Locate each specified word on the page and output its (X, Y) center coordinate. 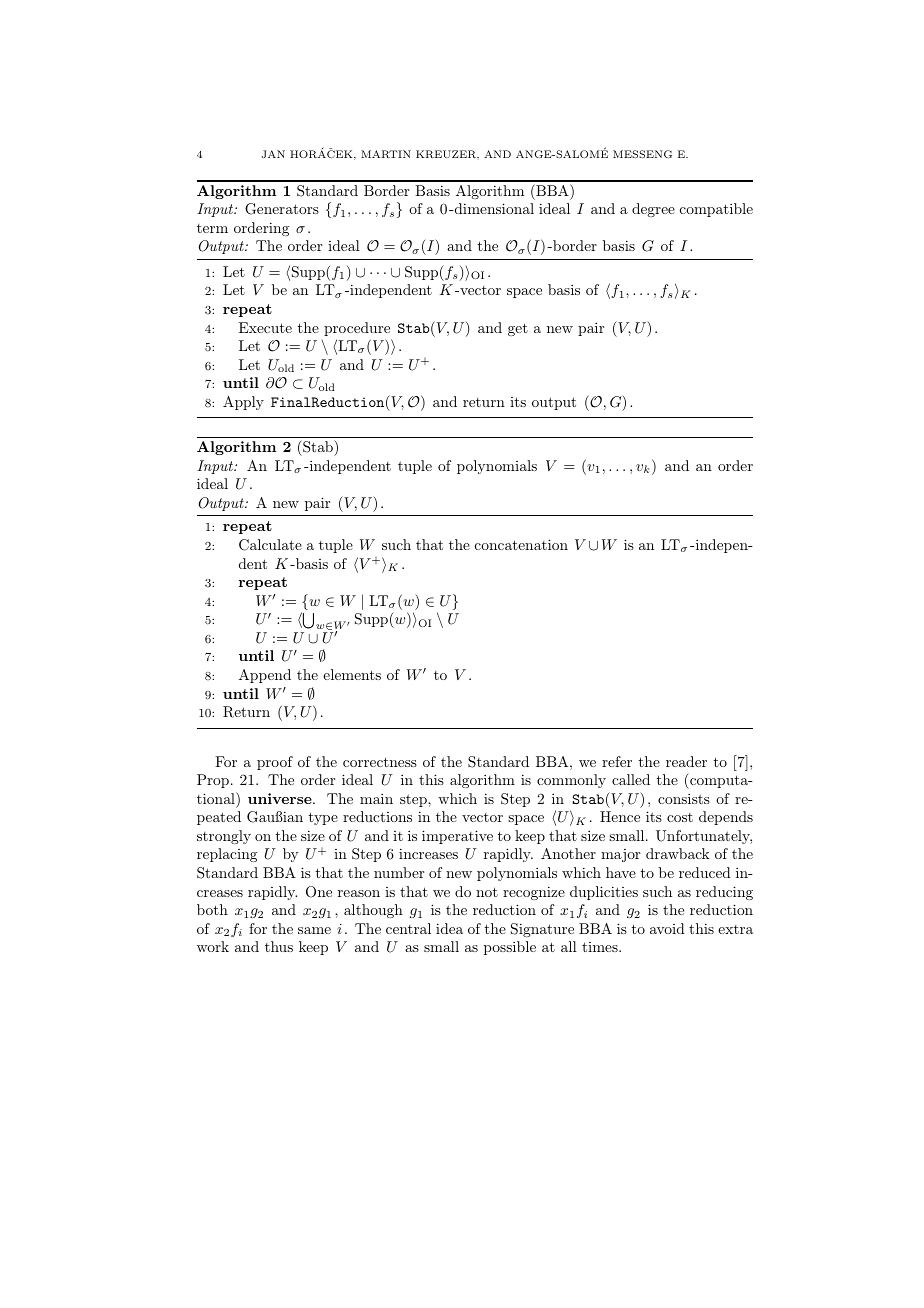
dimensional (493, 208)
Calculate (270, 545)
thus (279, 946)
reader (686, 761)
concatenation (521, 544)
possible (510, 948)
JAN (273, 154)
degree (653, 210)
